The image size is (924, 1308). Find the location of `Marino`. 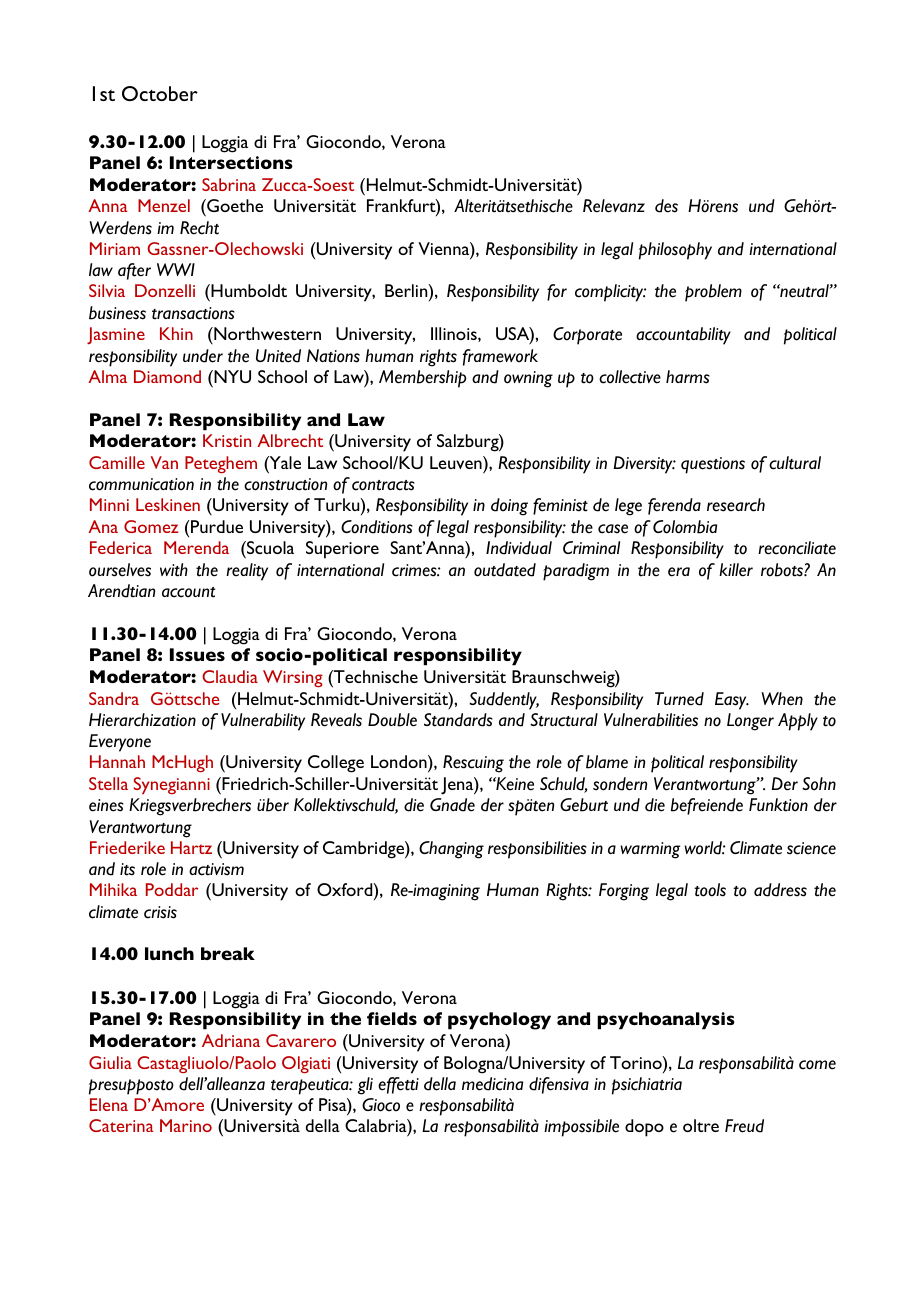

Marino is located at coordinates (186, 1125).
